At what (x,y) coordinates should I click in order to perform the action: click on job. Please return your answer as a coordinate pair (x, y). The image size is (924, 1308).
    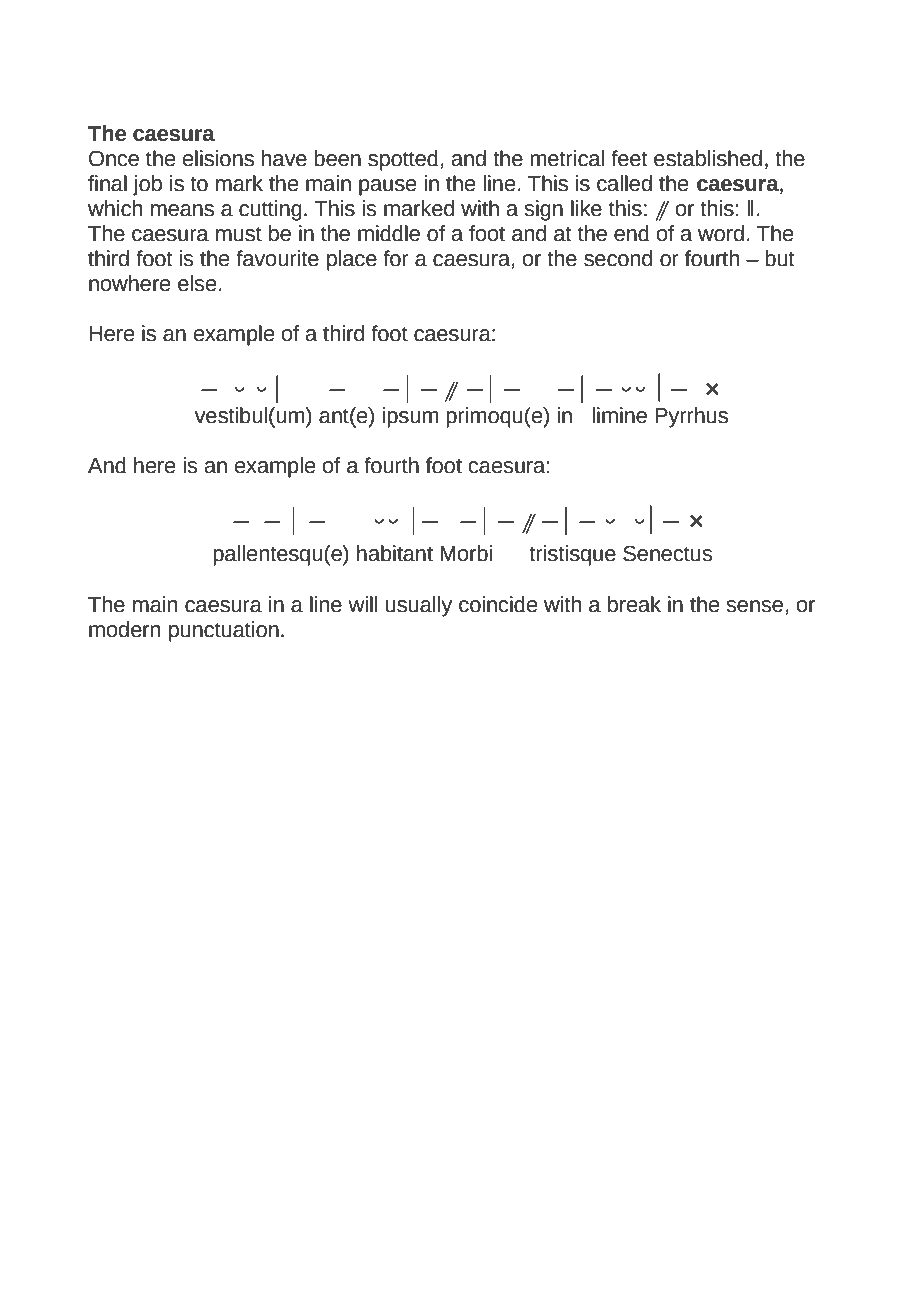
    Looking at the image, I should click on (147, 185).
